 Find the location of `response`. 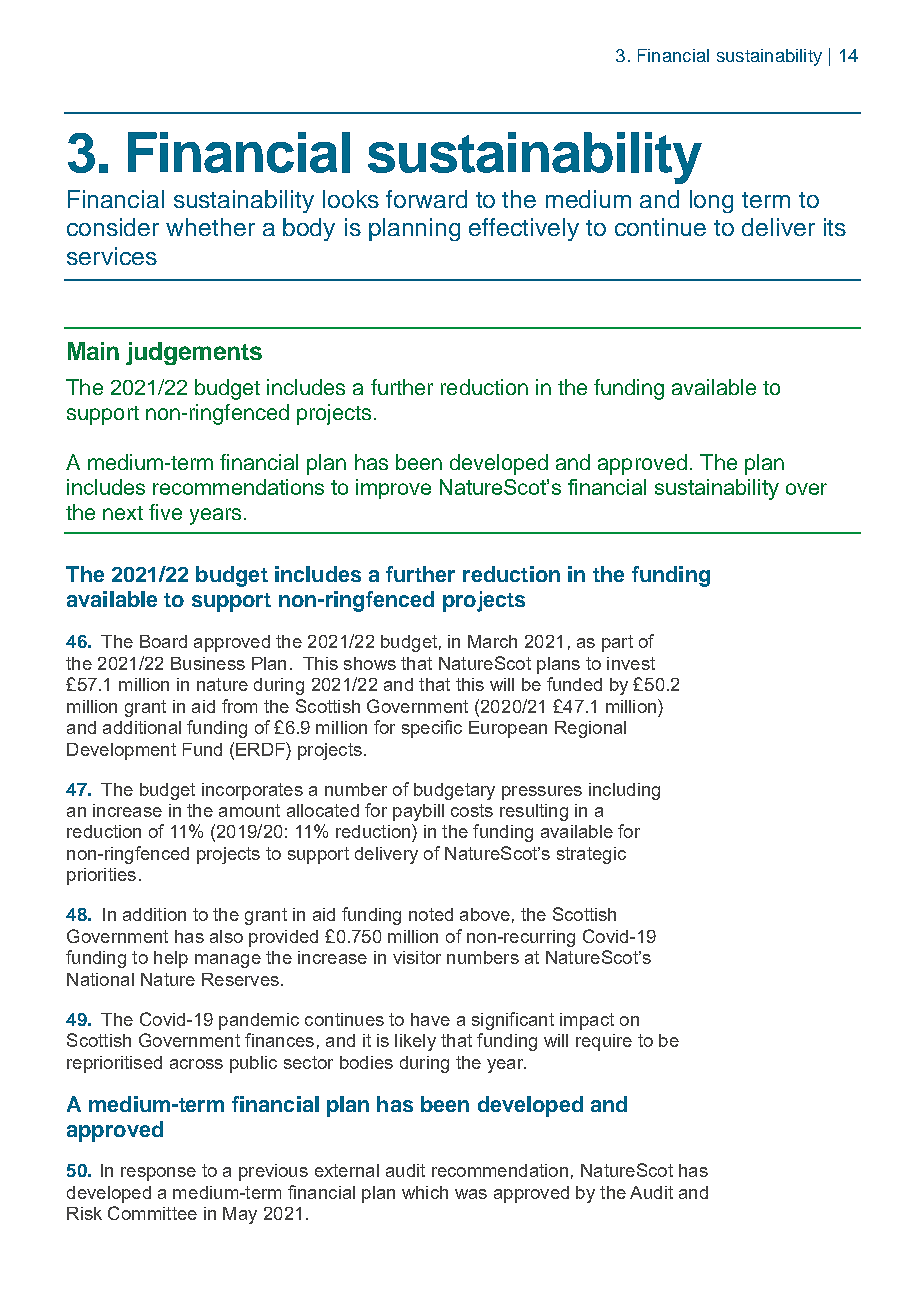

response is located at coordinates (158, 1174).
